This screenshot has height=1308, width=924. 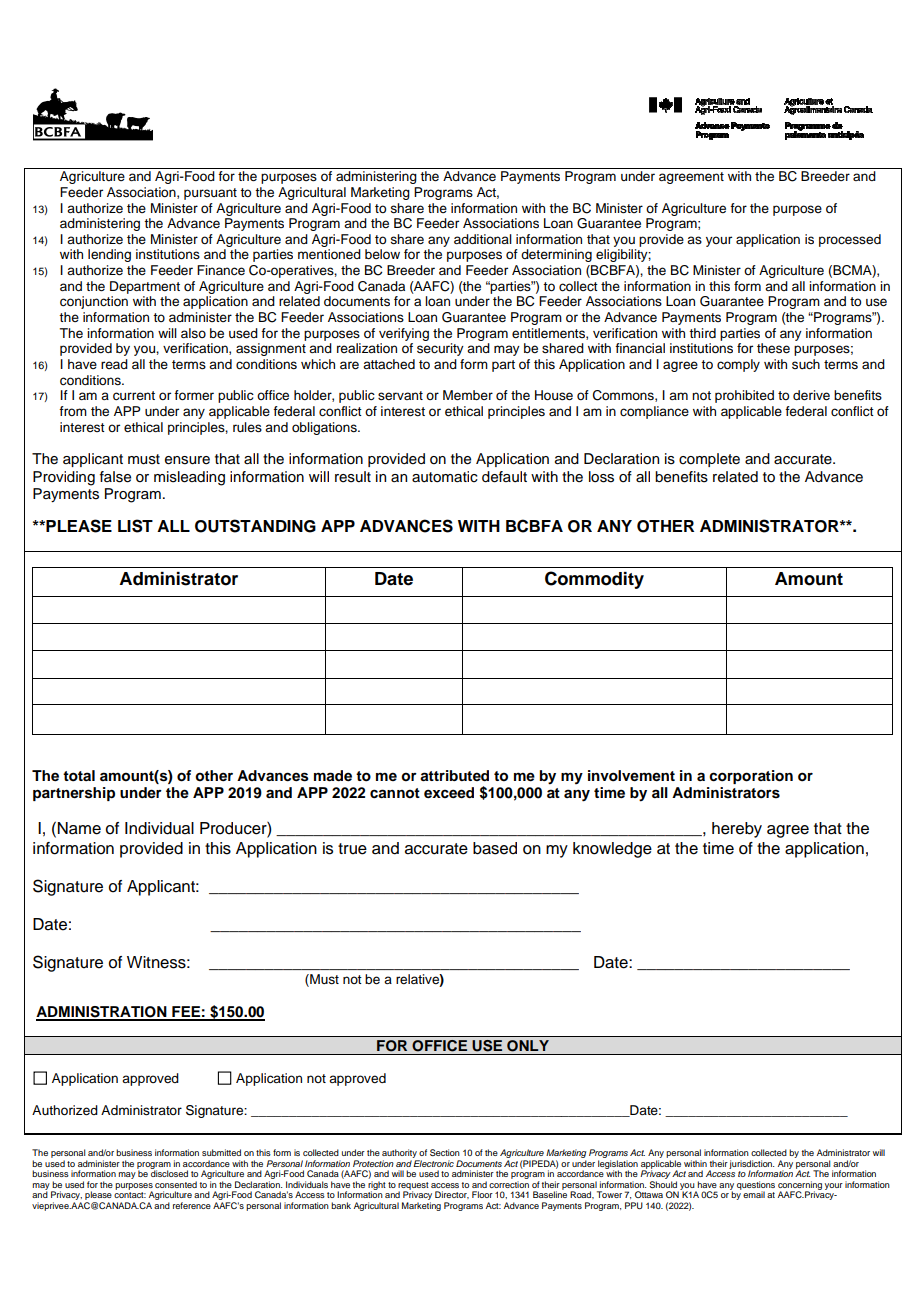 What do you see at coordinates (751, 777) in the screenshot?
I see `corporation` at bounding box center [751, 777].
